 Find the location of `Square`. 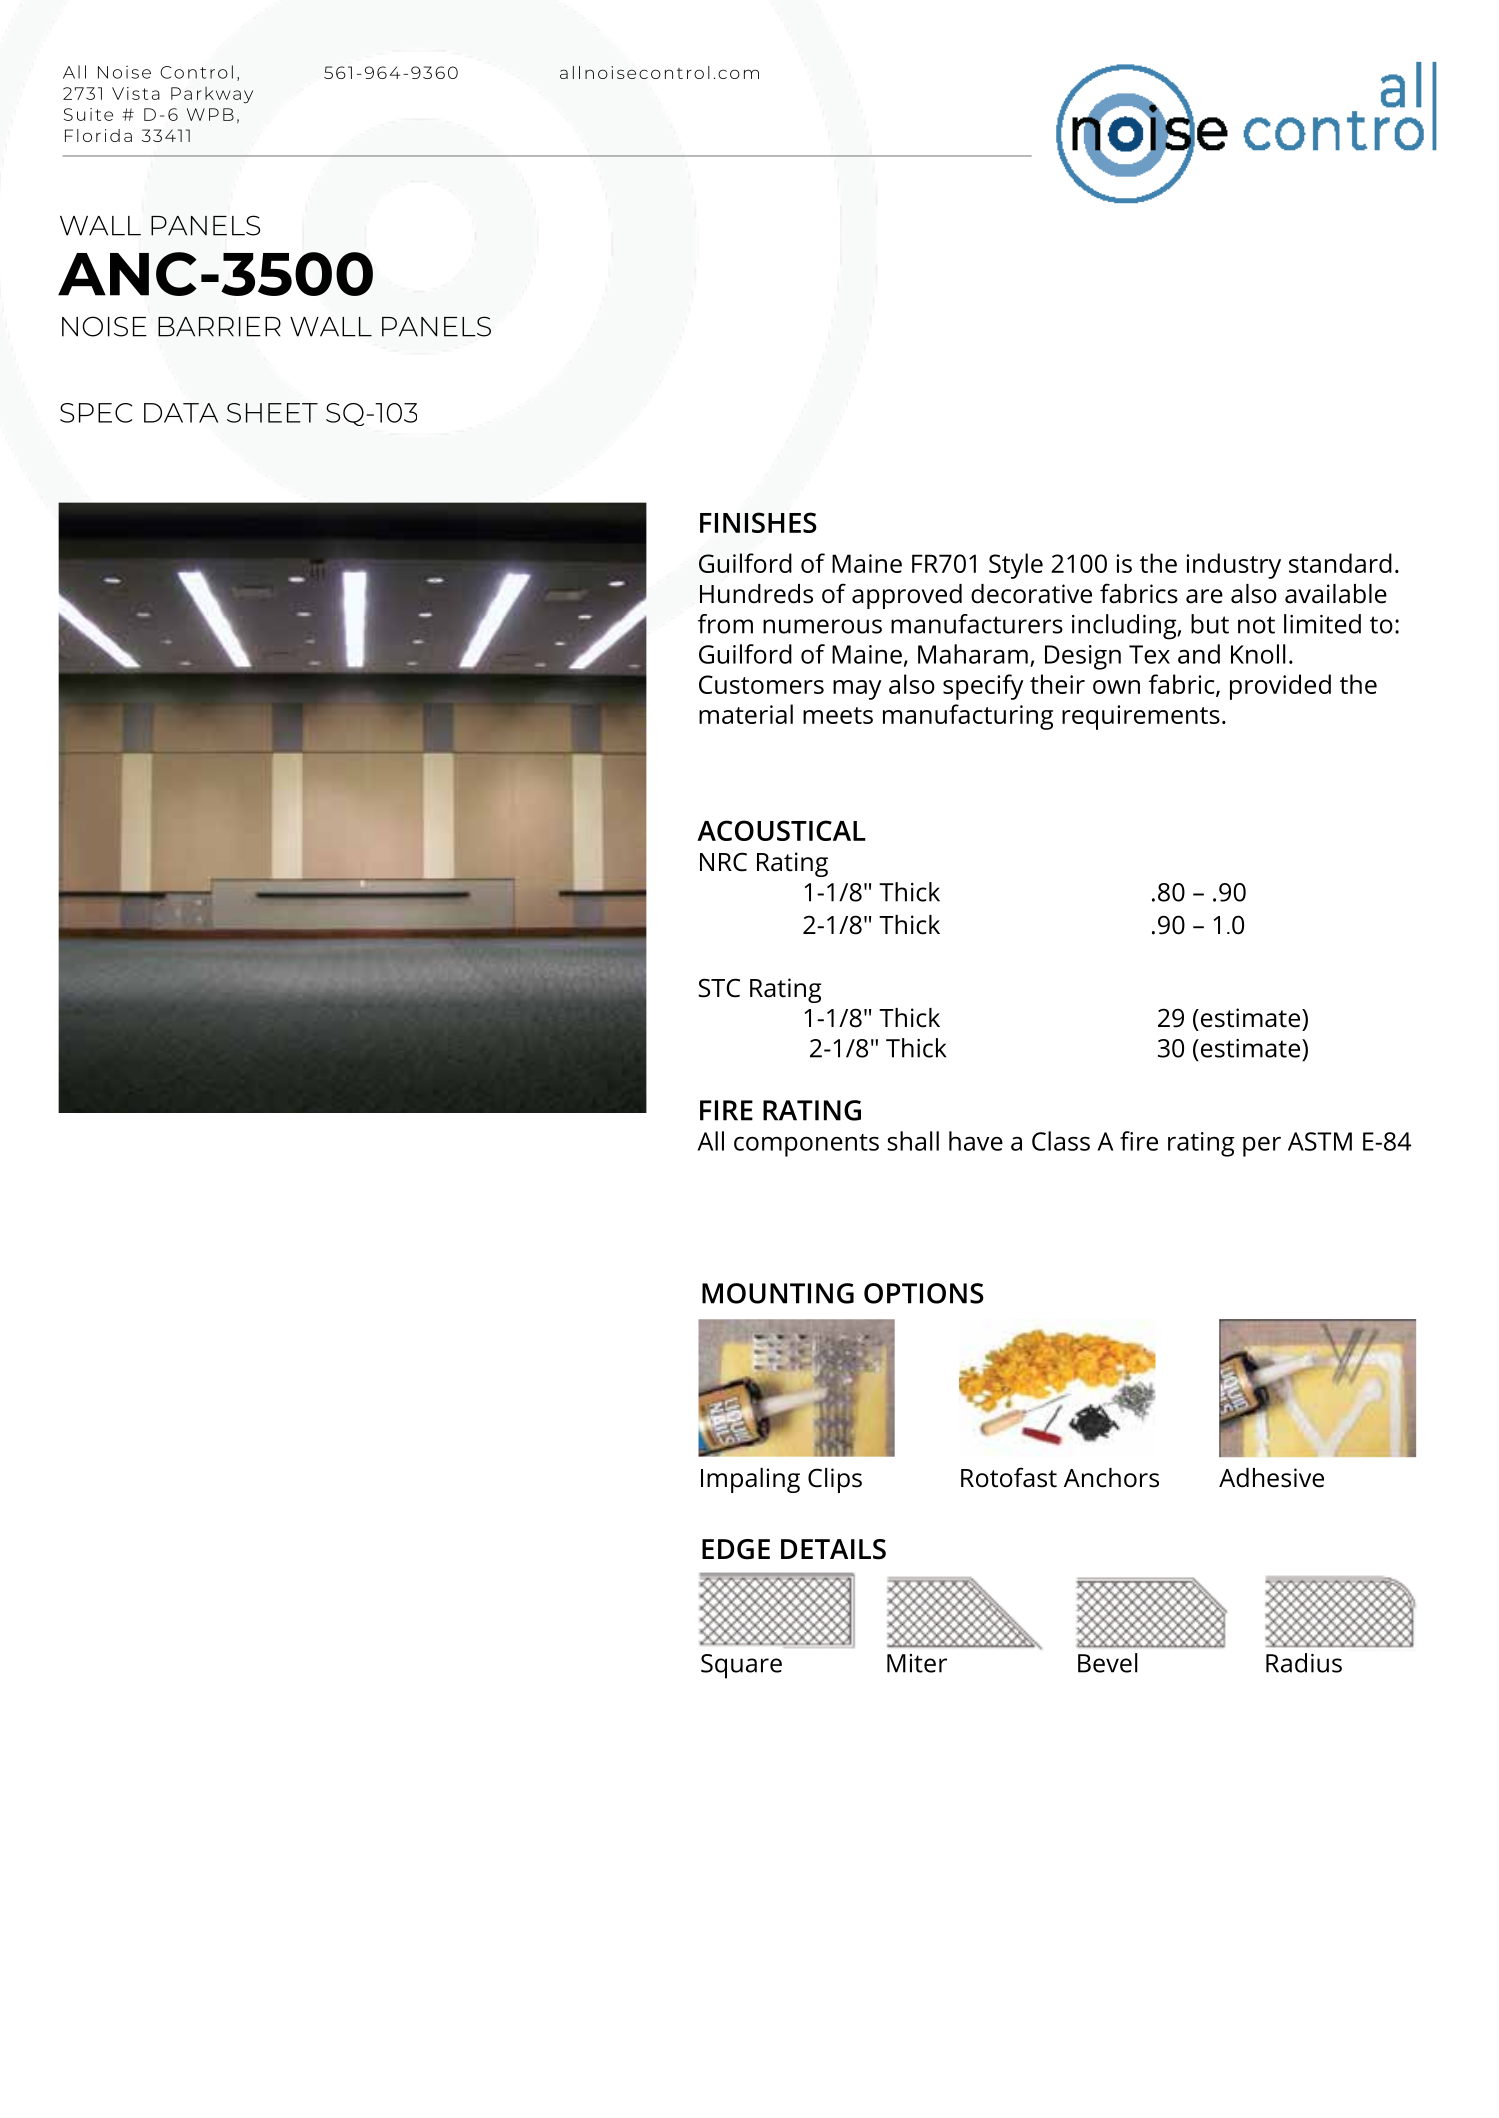

Square is located at coordinates (741, 1666).
